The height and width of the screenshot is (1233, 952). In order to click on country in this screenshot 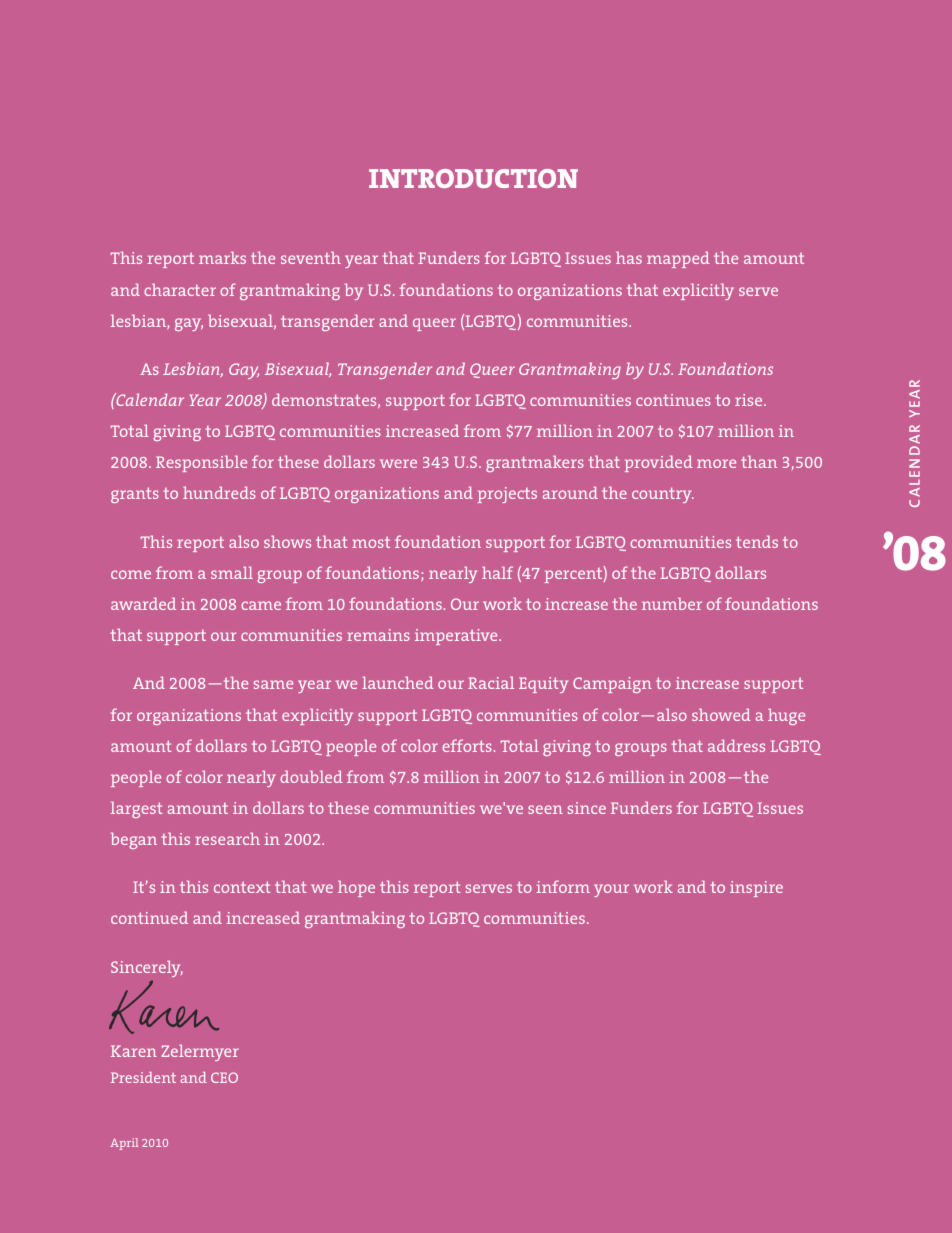, I will do `click(663, 495)`.
